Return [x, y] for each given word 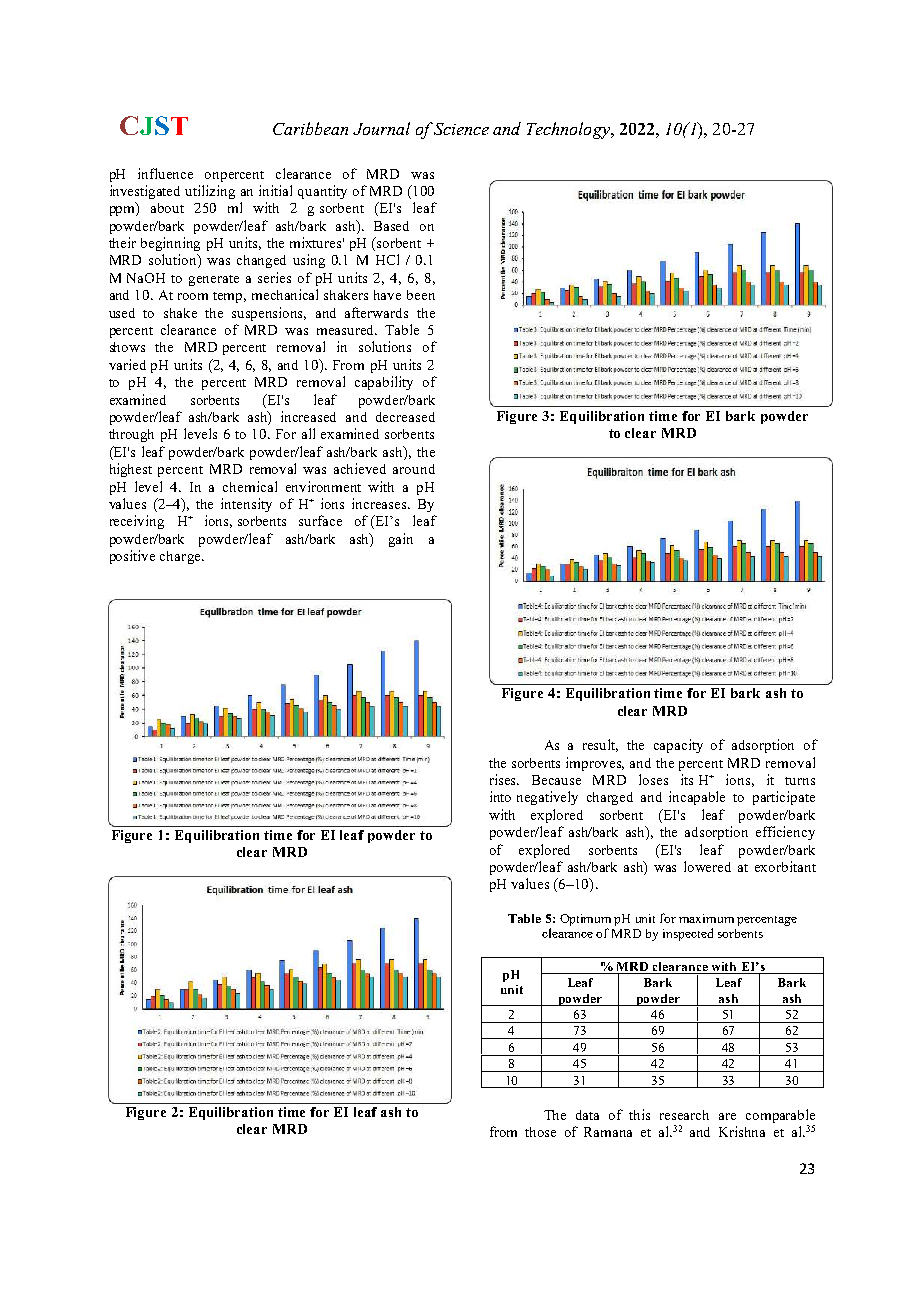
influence [165, 173]
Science [461, 129]
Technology [569, 130]
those [540, 1132]
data [587, 1115]
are [727, 1116]
